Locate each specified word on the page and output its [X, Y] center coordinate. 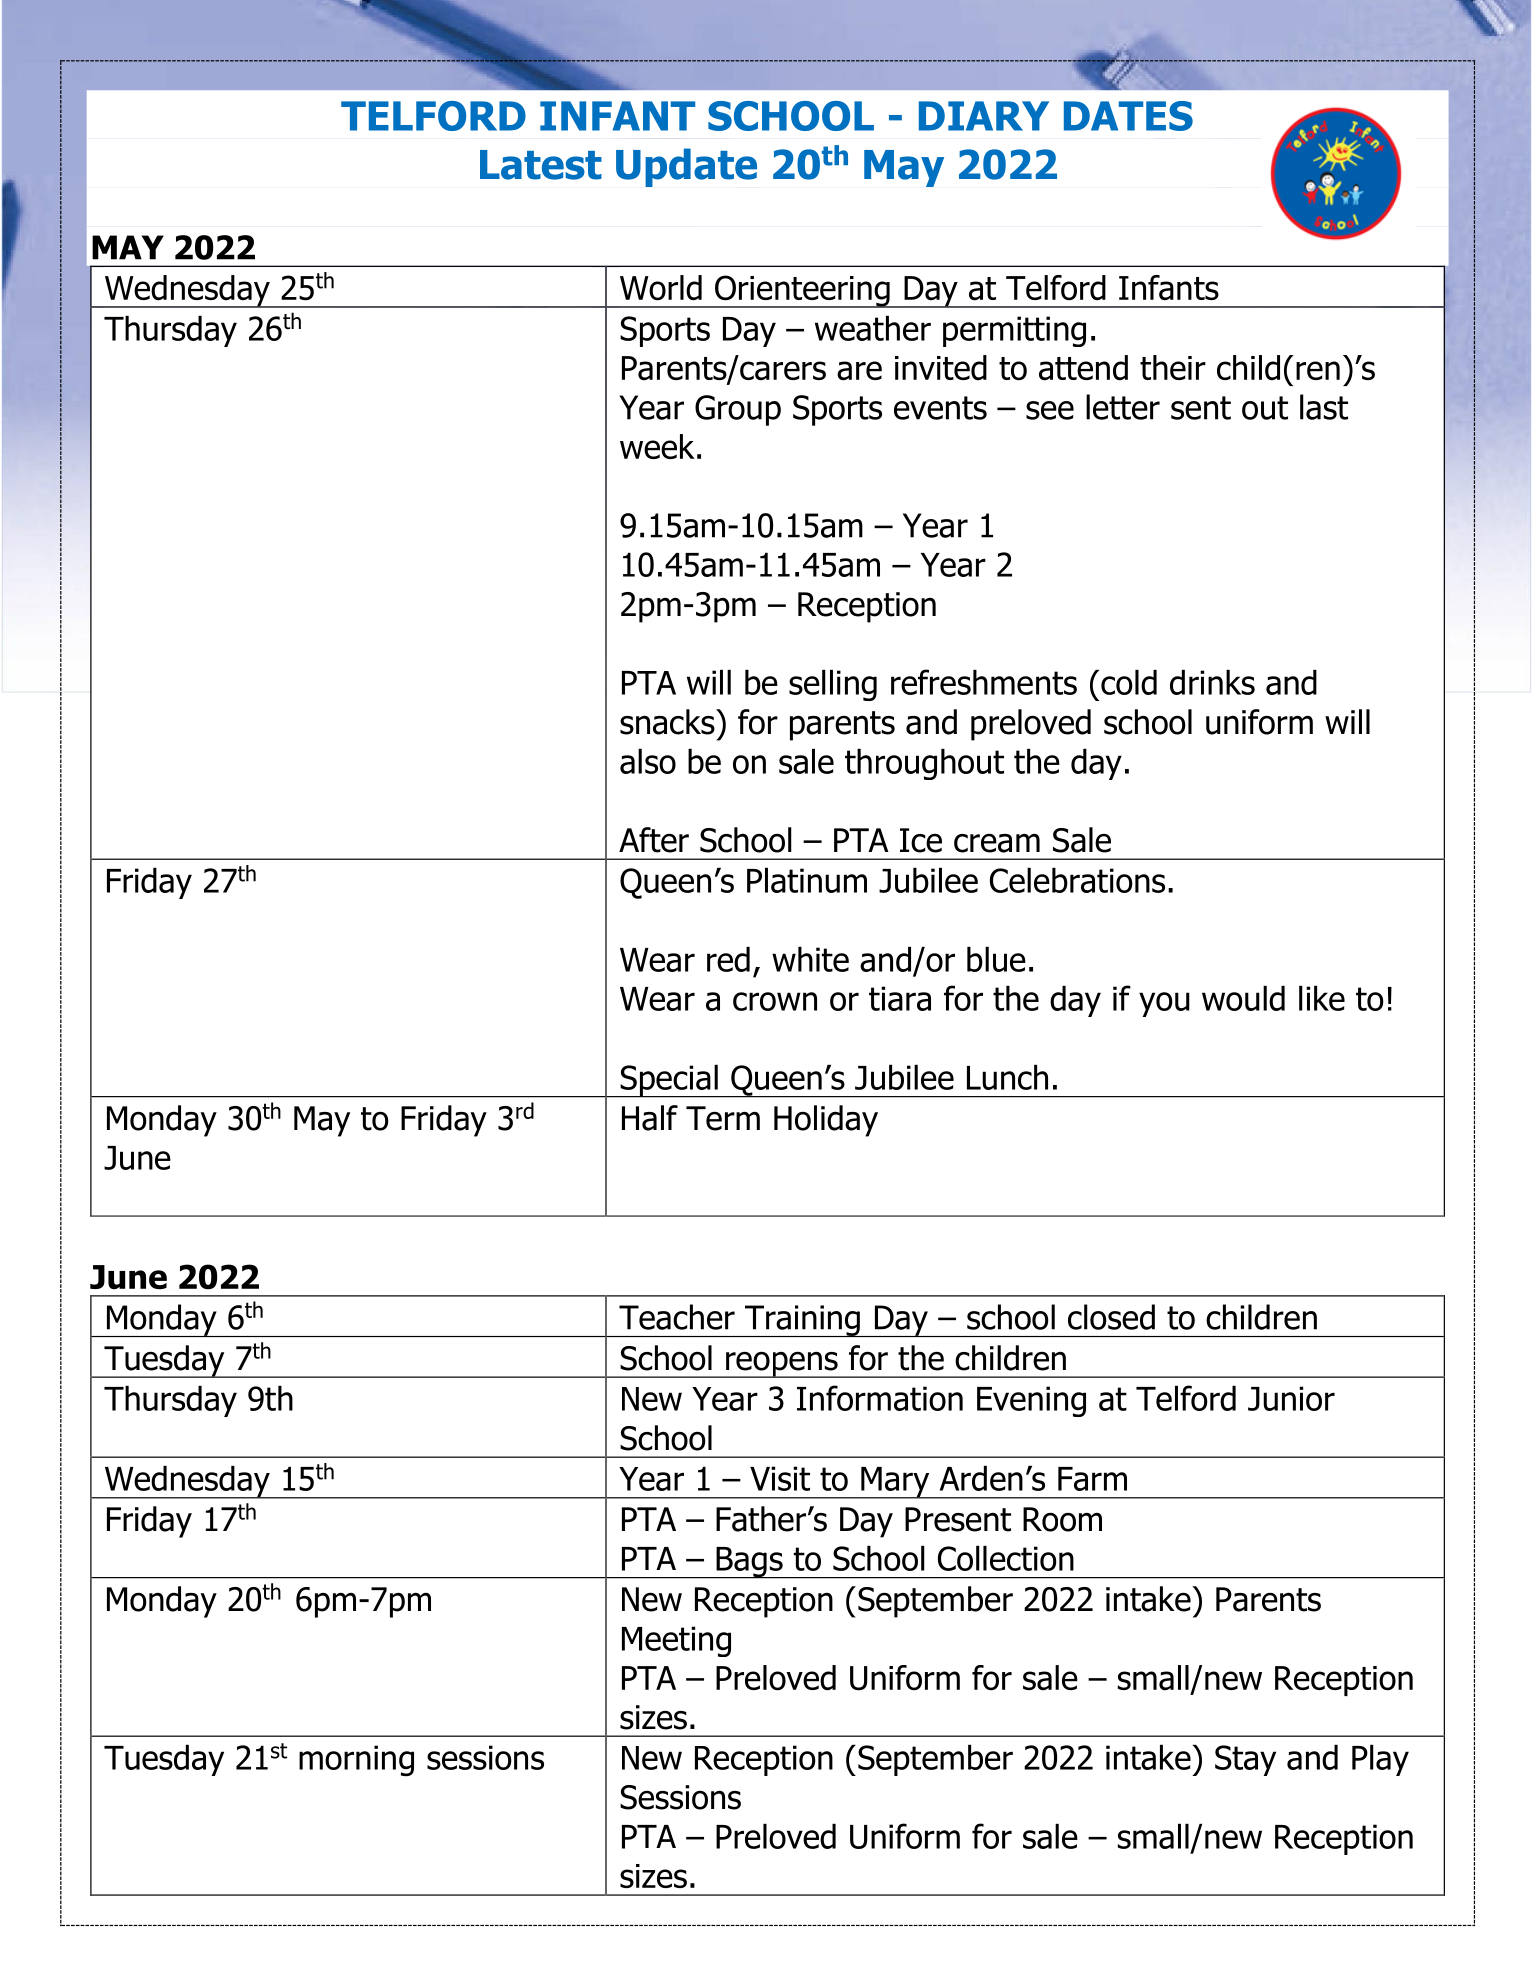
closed [1111, 1317]
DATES [1128, 116]
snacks [668, 722]
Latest [541, 165]
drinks [1212, 682]
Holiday [826, 1121]
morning [356, 1760]
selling [833, 685]
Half [650, 1118]
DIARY [984, 116]
